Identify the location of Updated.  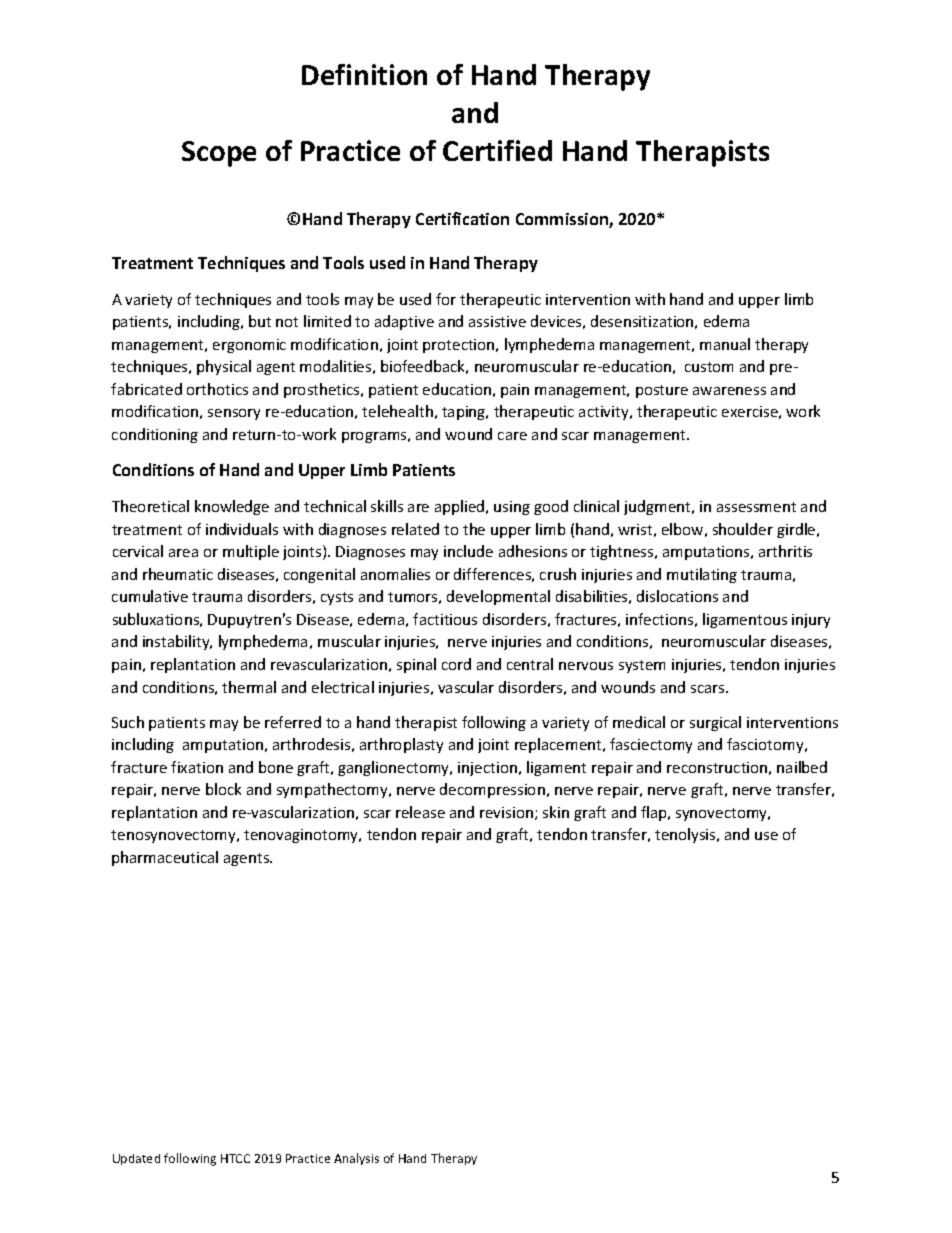
(136, 1159).
